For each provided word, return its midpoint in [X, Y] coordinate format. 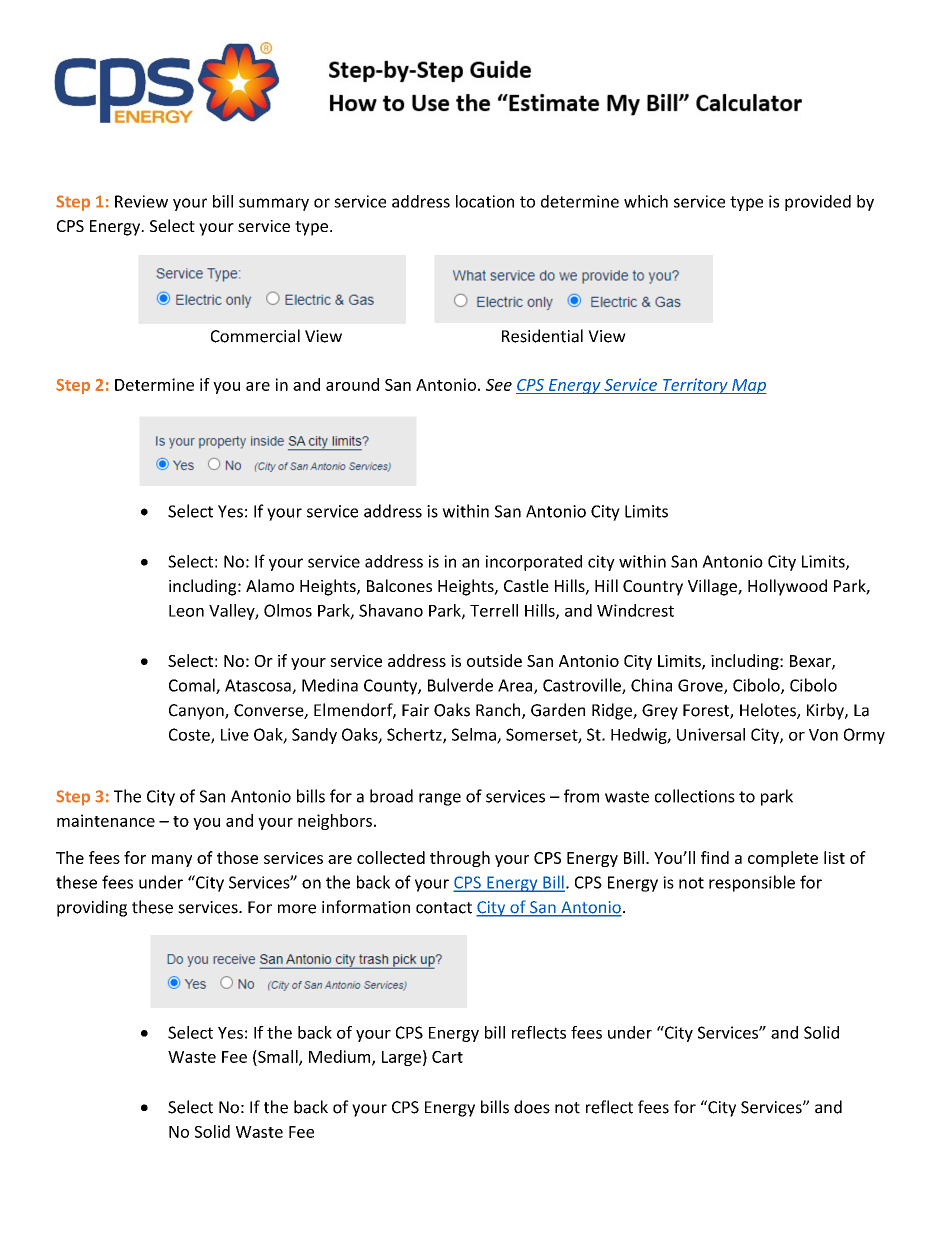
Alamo [270, 585]
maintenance [106, 820]
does [532, 1107]
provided [818, 203]
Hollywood [787, 587]
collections [695, 796]
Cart [447, 1057]
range [440, 799]
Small [278, 1057]
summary [274, 204]
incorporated [534, 563]
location [485, 201]
